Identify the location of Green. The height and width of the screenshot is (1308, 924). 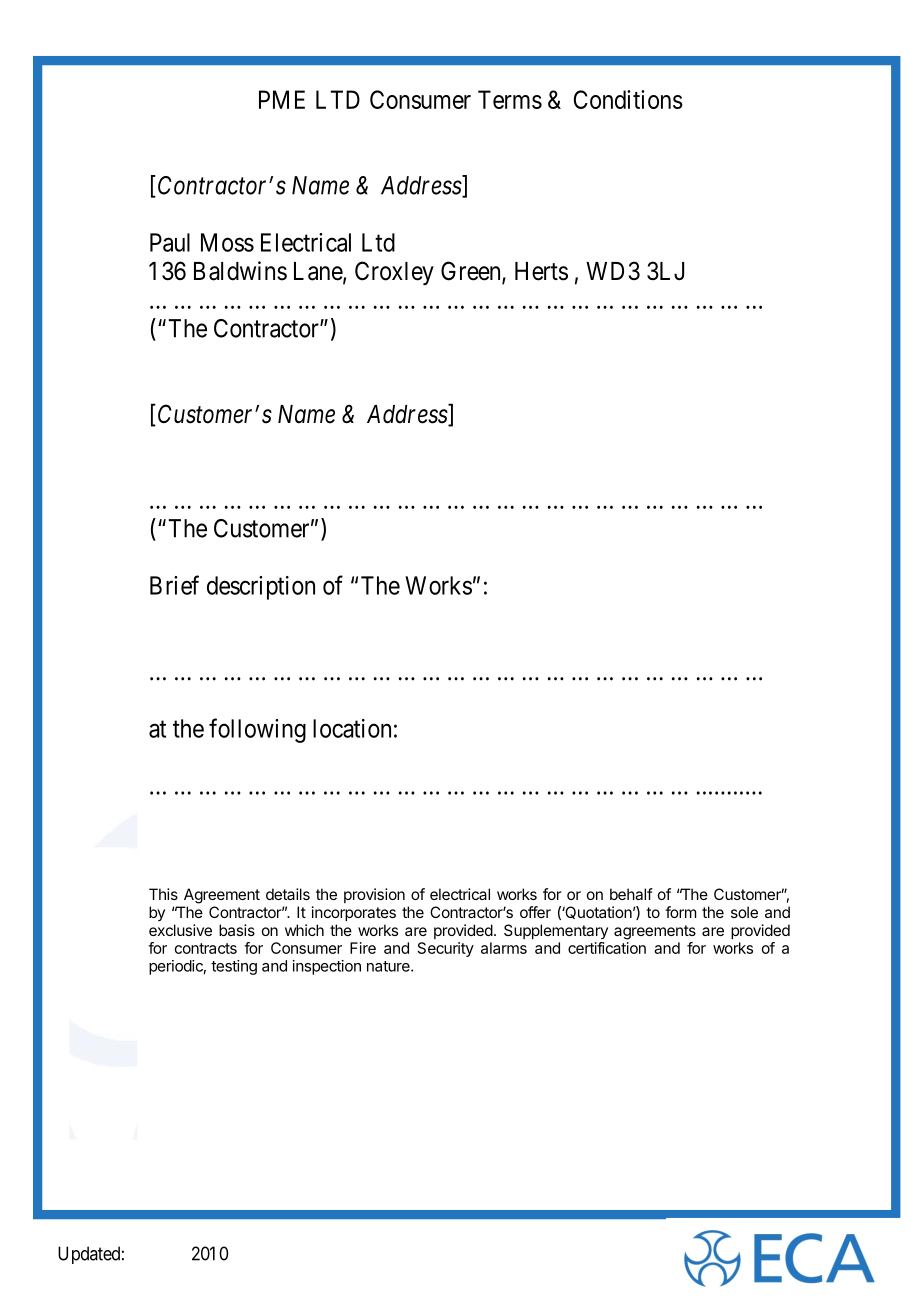
(472, 272).
